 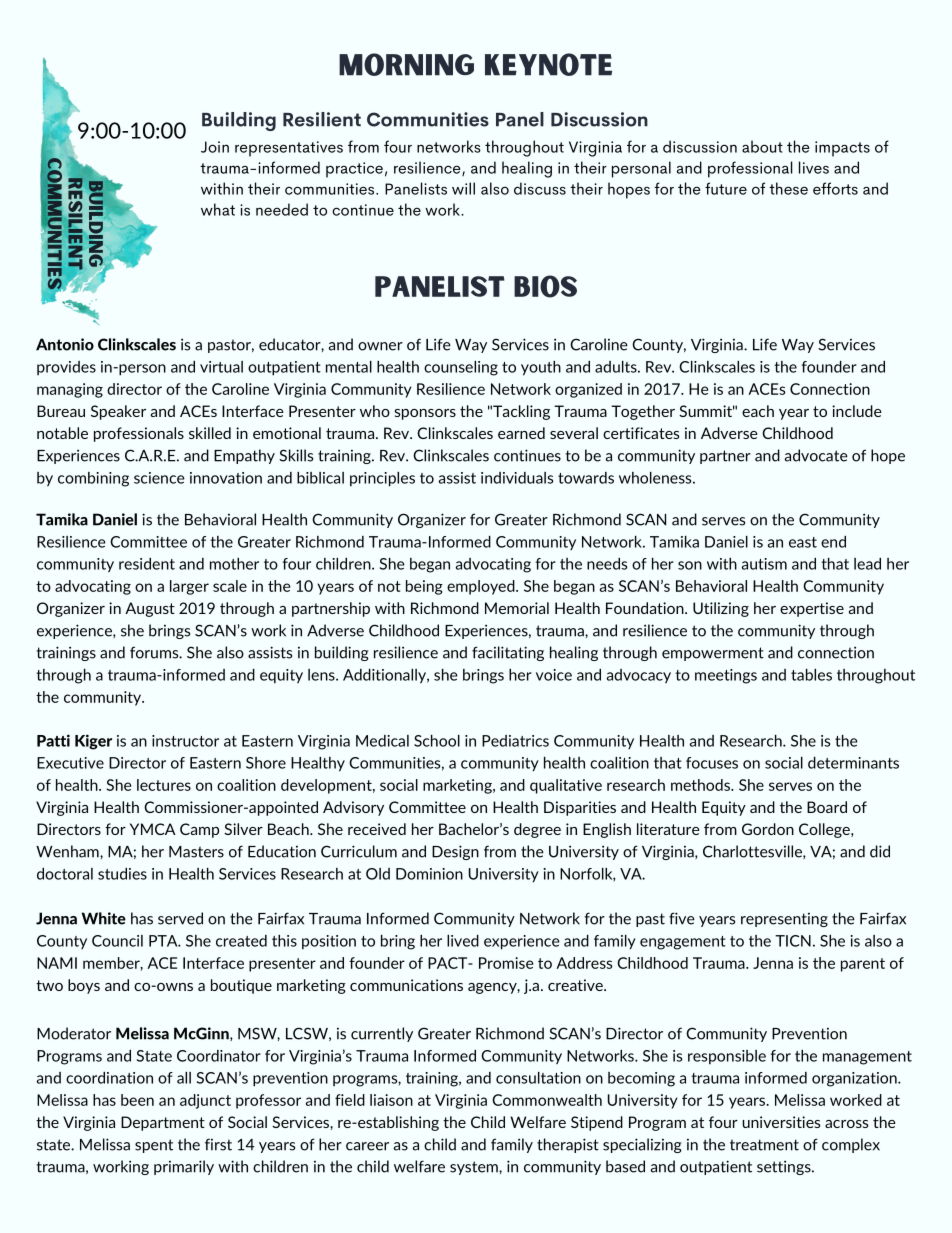 What do you see at coordinates (437, 741) in the screenshot?
I see `School` at bounding box center [437, 741].
